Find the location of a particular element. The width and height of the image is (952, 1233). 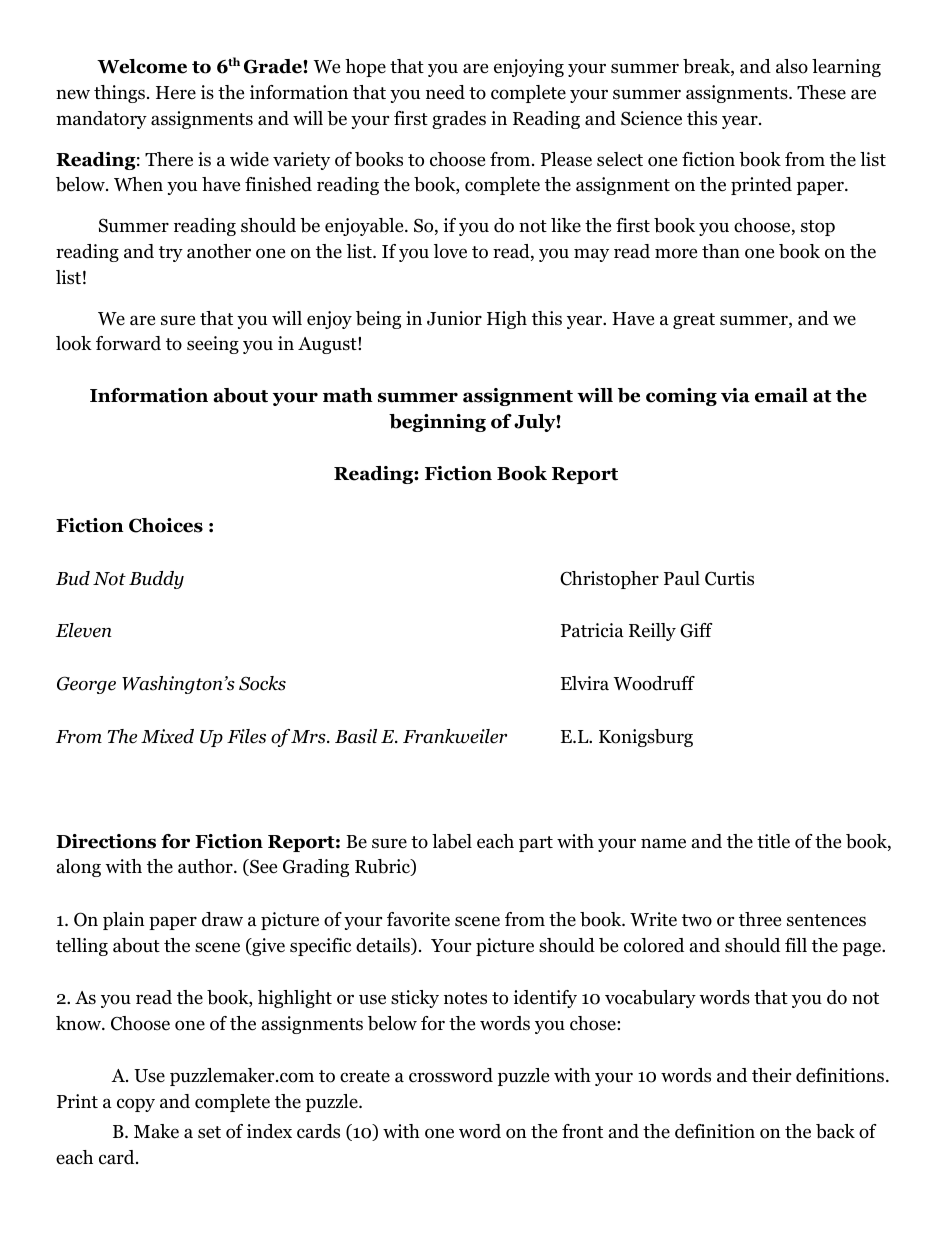

Junior is located at coordinates (454, 318).
